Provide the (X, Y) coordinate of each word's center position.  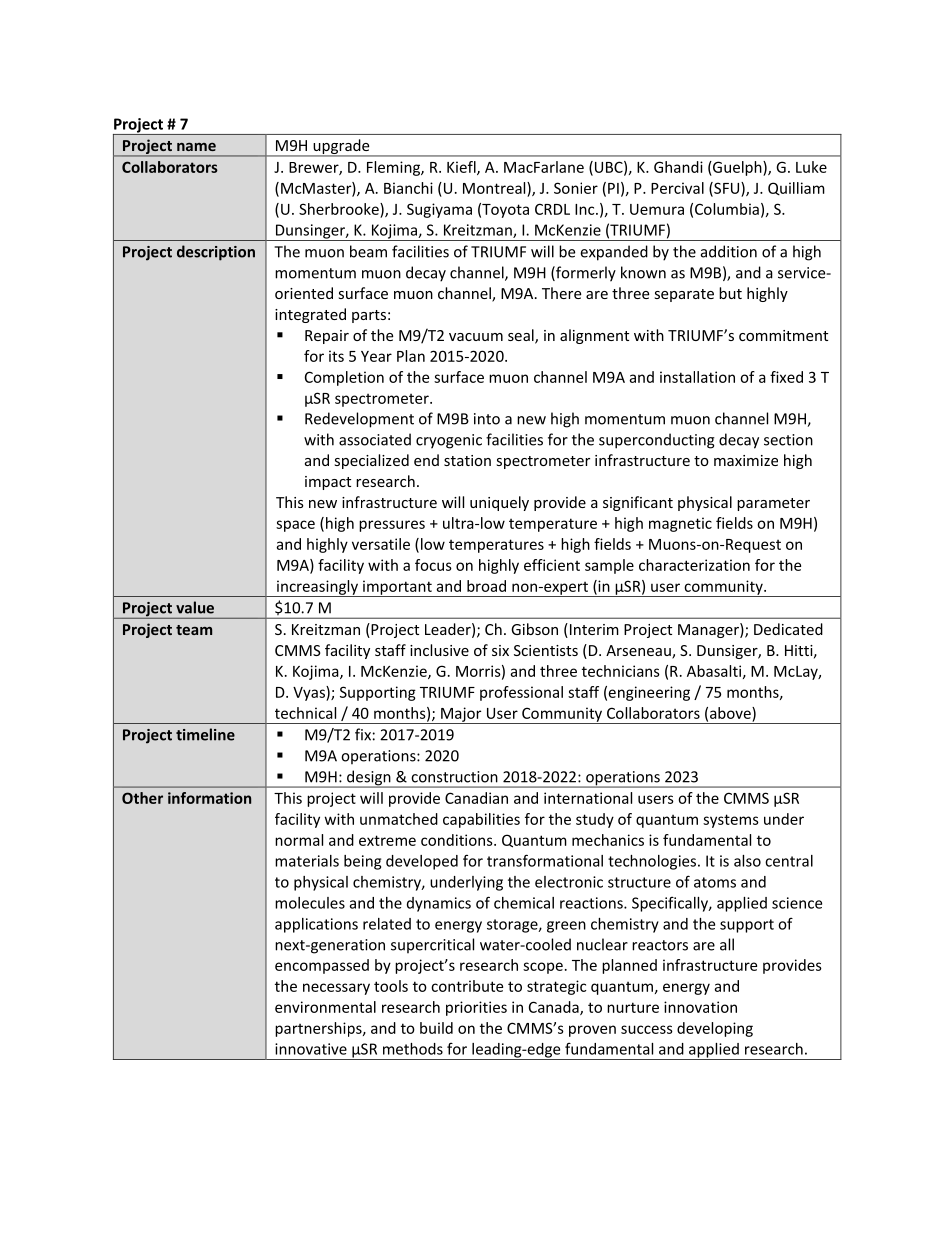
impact (328, 483)
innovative (311, 1049)
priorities (476, 1008)
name (196, 147)
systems (731, 821)
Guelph (737, 168)
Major (461, 715)
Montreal (495, 188)
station (467, 460)
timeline (205, 734)
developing (715, 1029)
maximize (746, 460)
